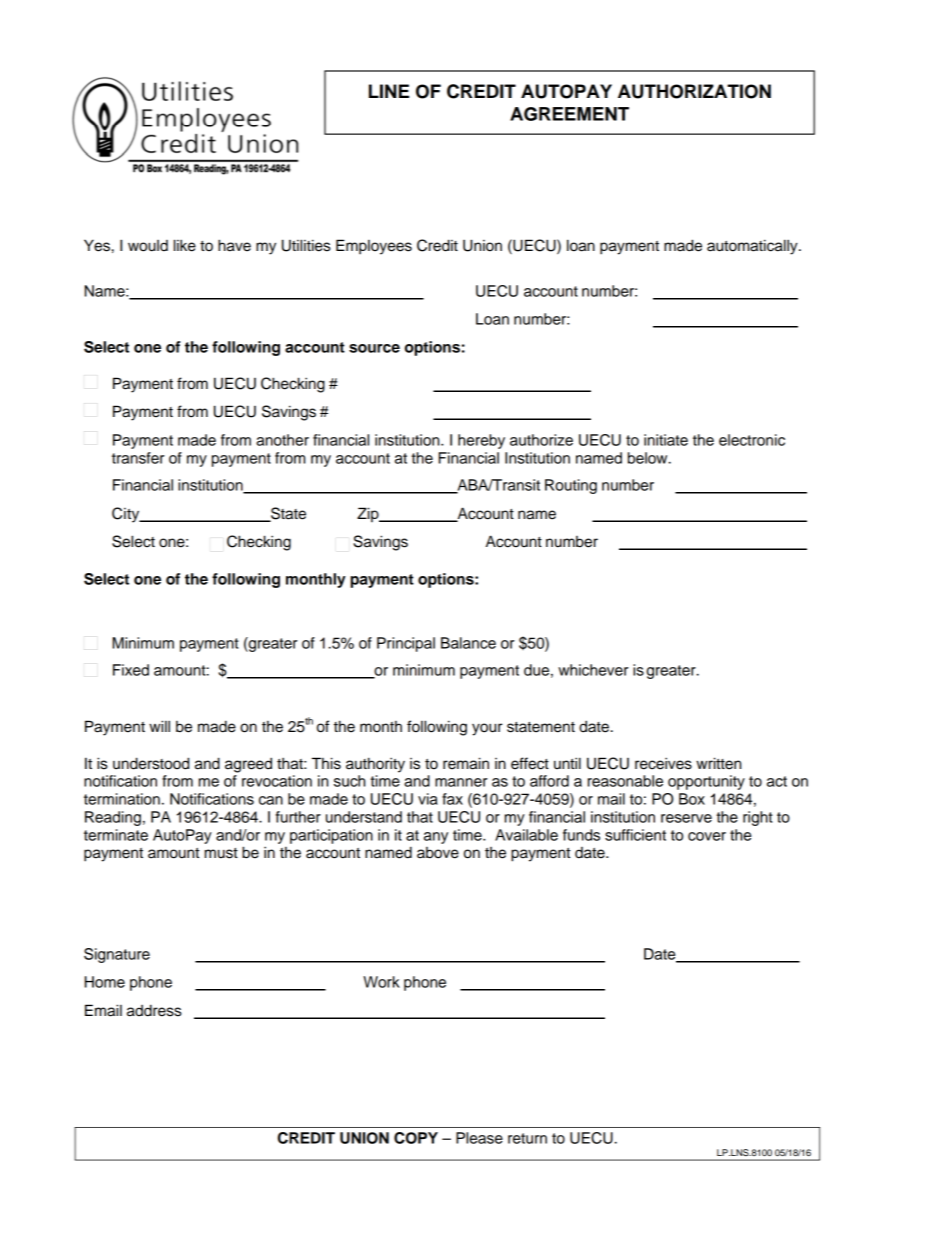 The width and height of the document is (952, 1233). What do you see at coordinates (666, 440) in the document?
I see `initiate` at bounding box center [666, 440].
